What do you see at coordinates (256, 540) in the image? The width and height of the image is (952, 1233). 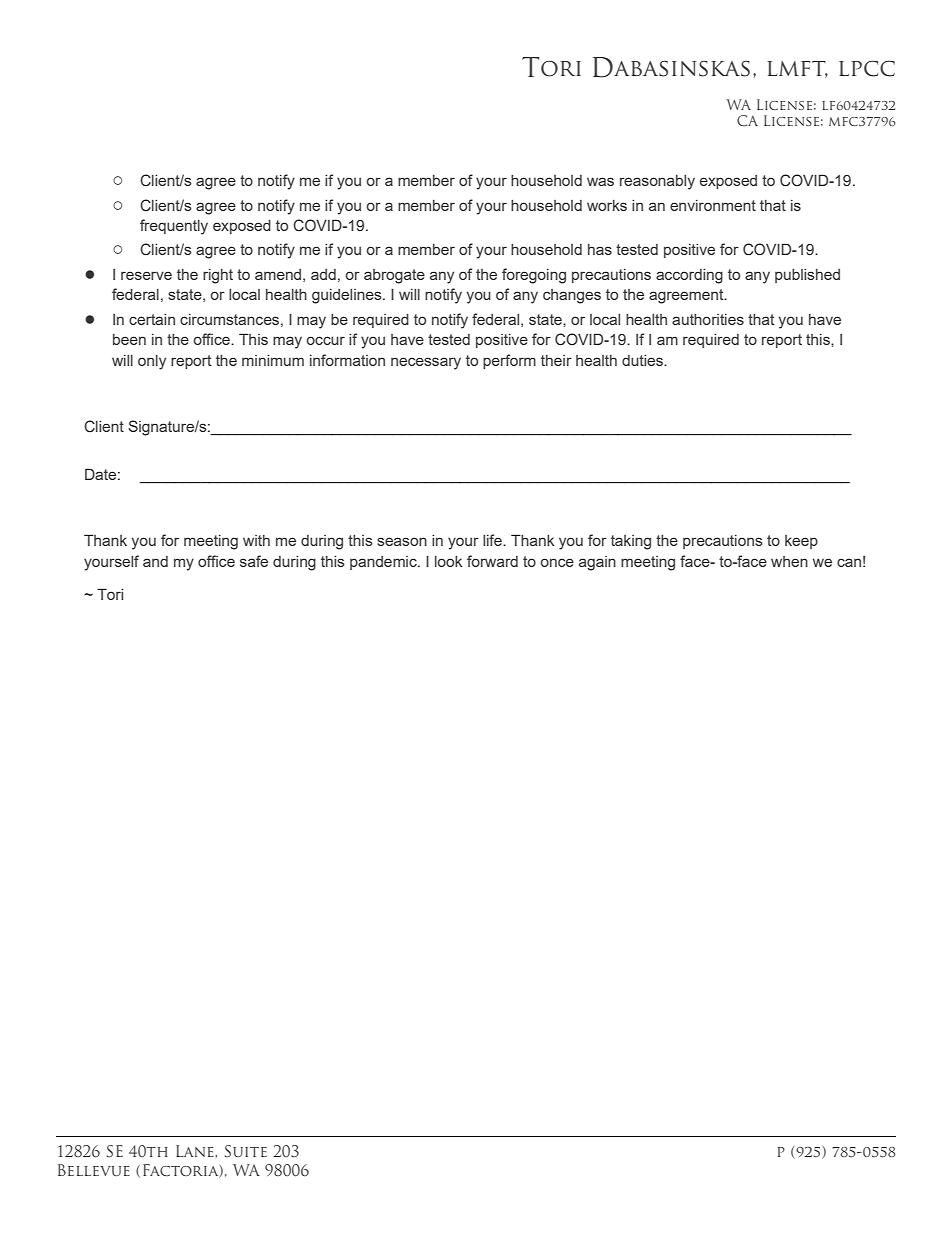 I see `with` at bounding box center [256, 540].
